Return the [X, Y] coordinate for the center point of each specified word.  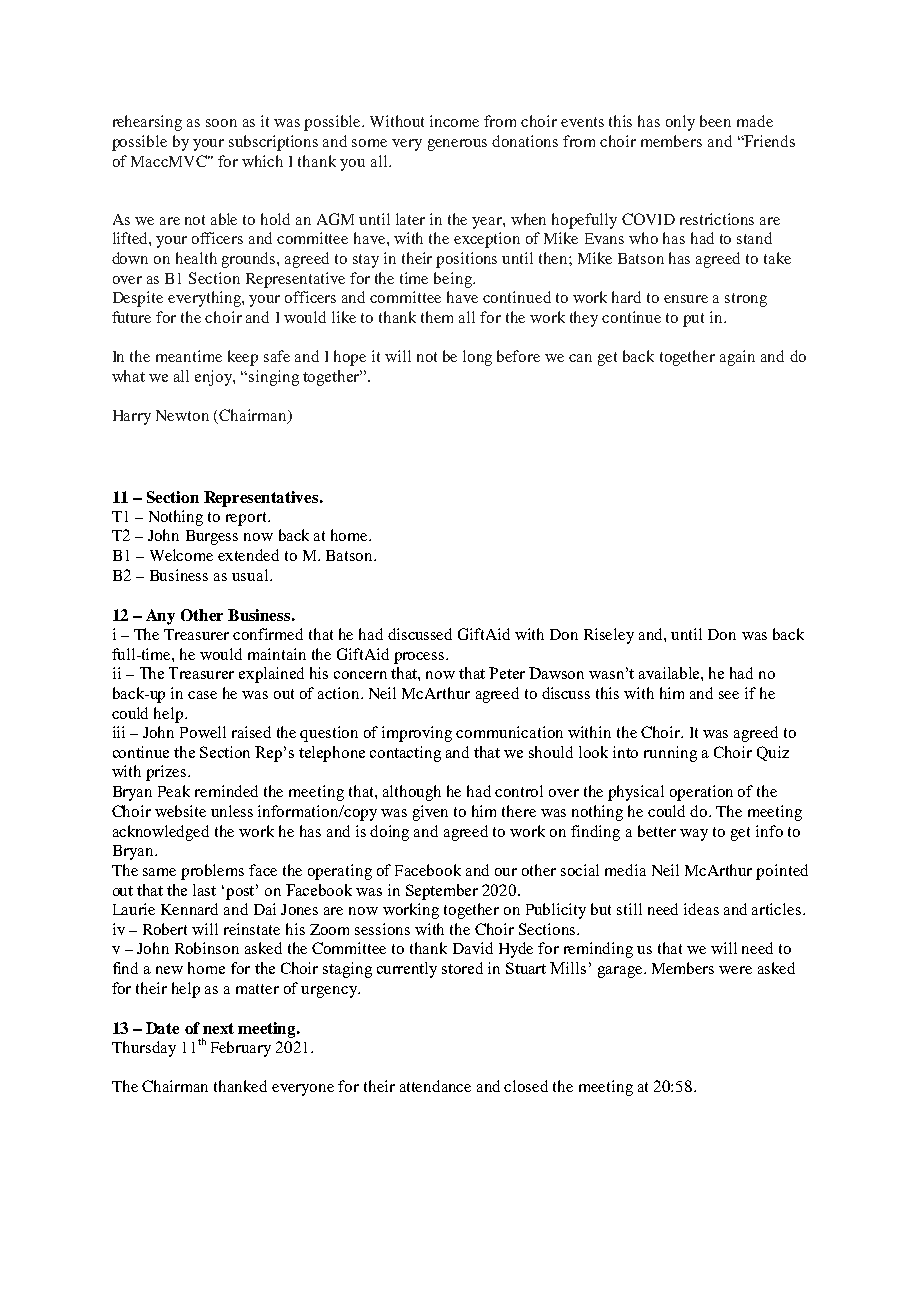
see [729, 695]
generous [457, 145]
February [241, 1049]
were [735, 970]
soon [221, 123]
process [420, 658]
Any [160, 617]
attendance [435, 1086]
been [715, 121]
